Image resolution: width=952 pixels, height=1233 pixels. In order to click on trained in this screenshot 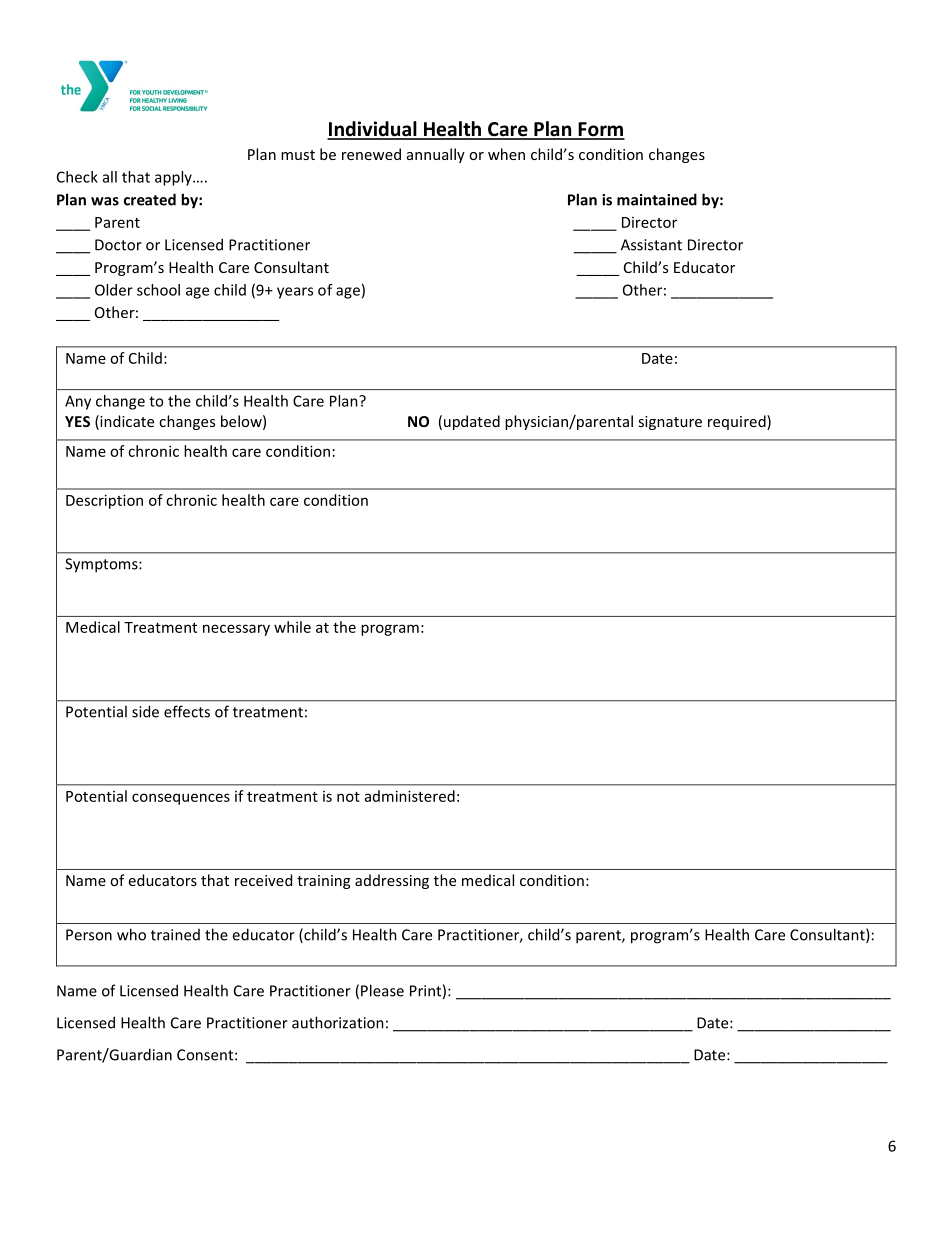, I will do `click(175, 935)`.
